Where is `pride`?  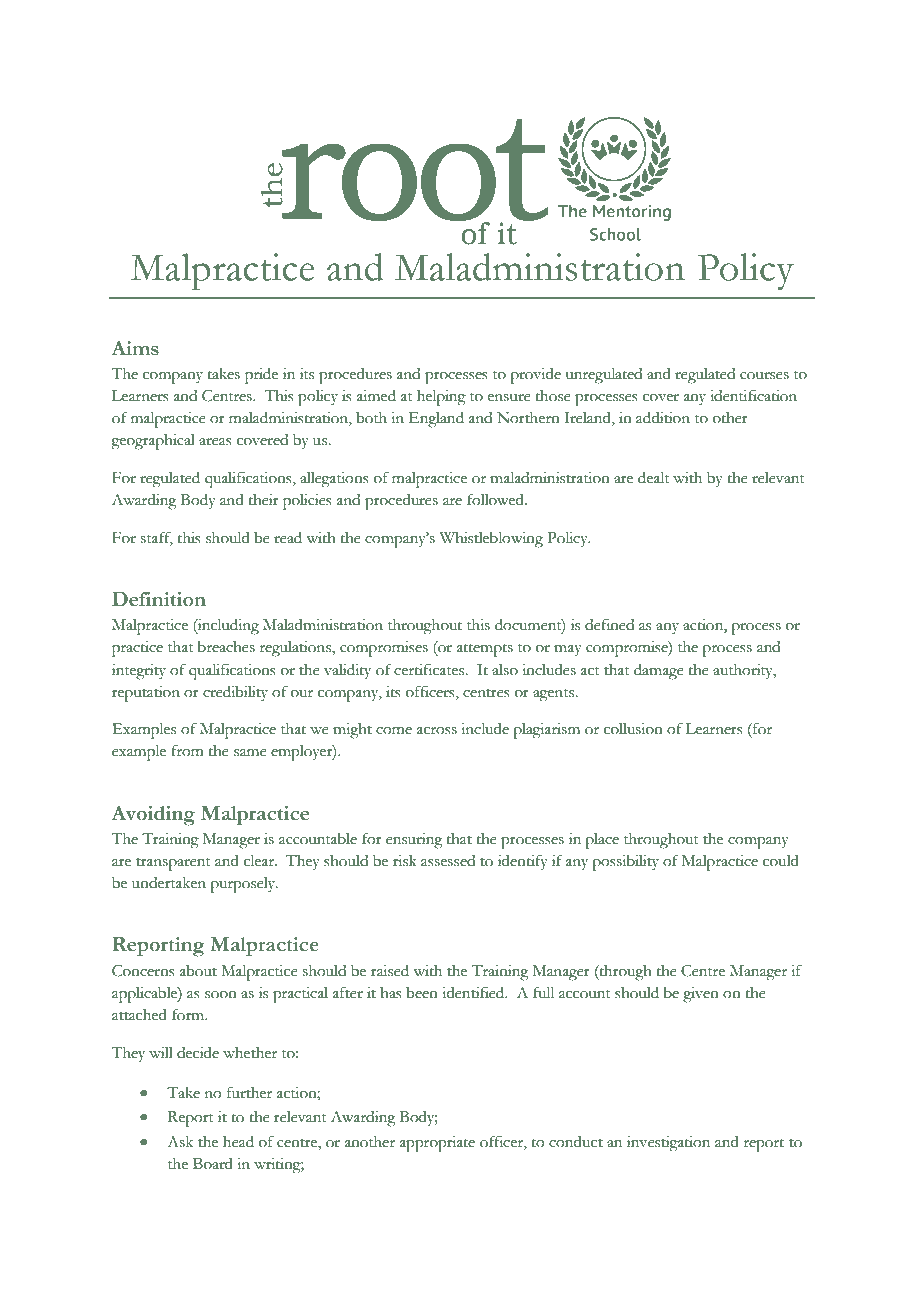 pride is located at coordinates (261, 376).
